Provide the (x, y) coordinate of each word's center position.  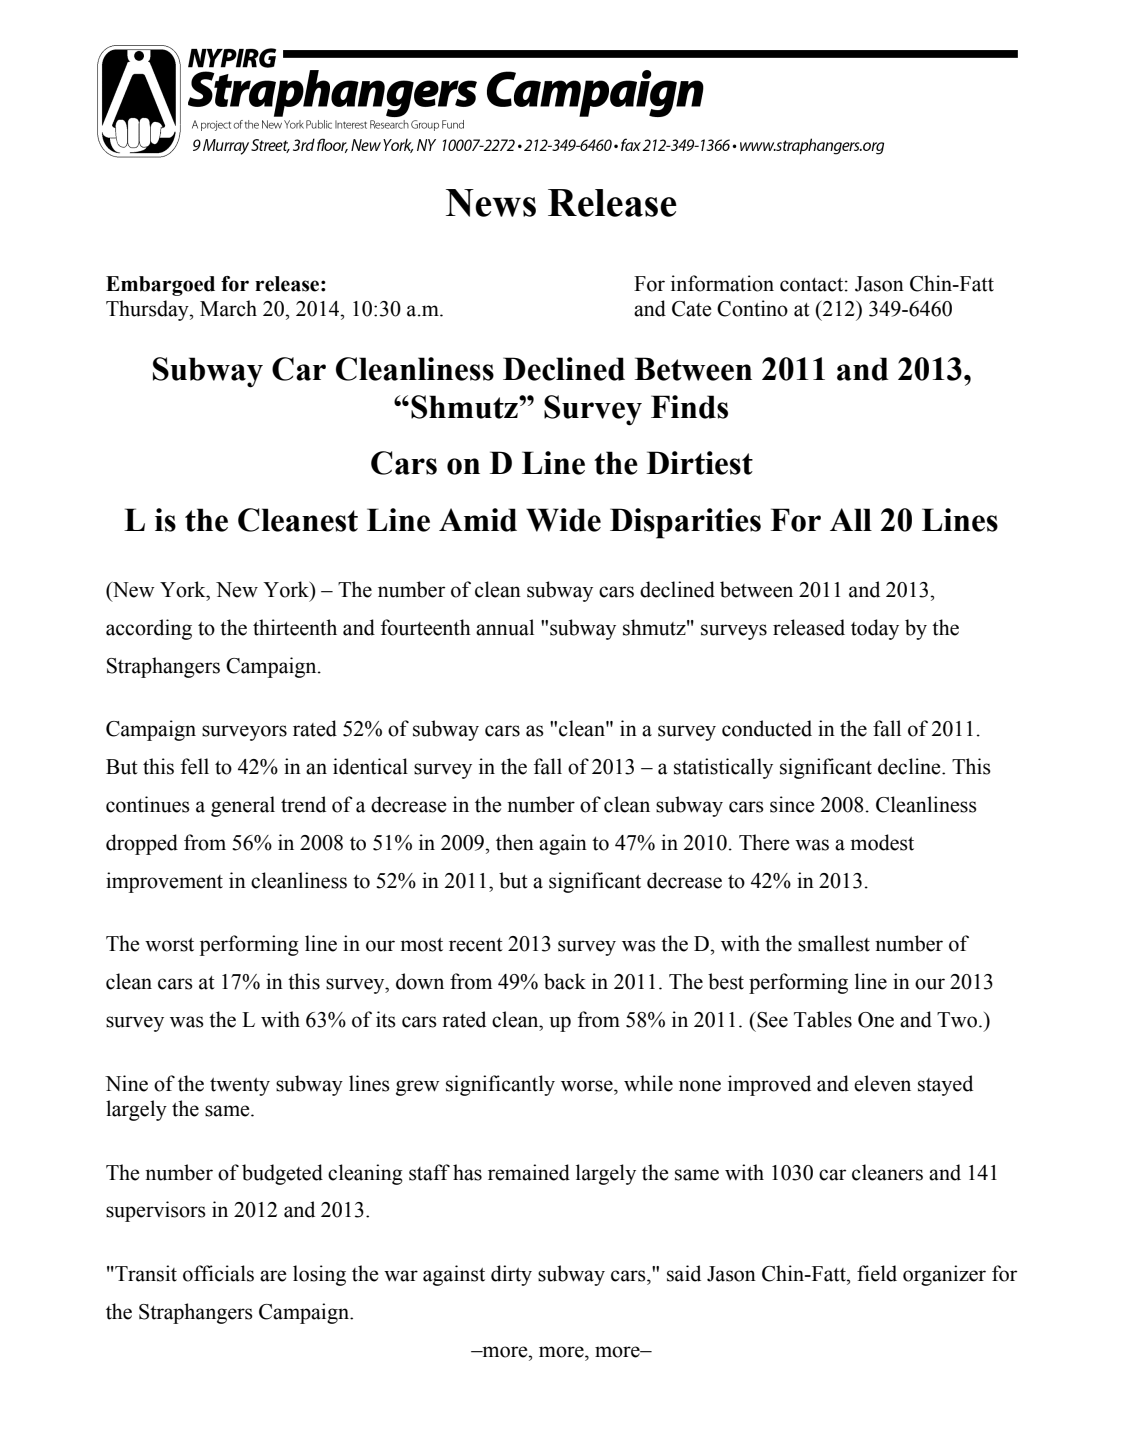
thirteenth (295, 627)
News (491, 203)
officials (218, 1273)
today (875, 629)
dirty (511, 1275)
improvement (164, 882)
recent (476, 945)
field (877, 1273)
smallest (834, 943)
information (722, 283)
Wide (563, 520)
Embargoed (160, 286)
